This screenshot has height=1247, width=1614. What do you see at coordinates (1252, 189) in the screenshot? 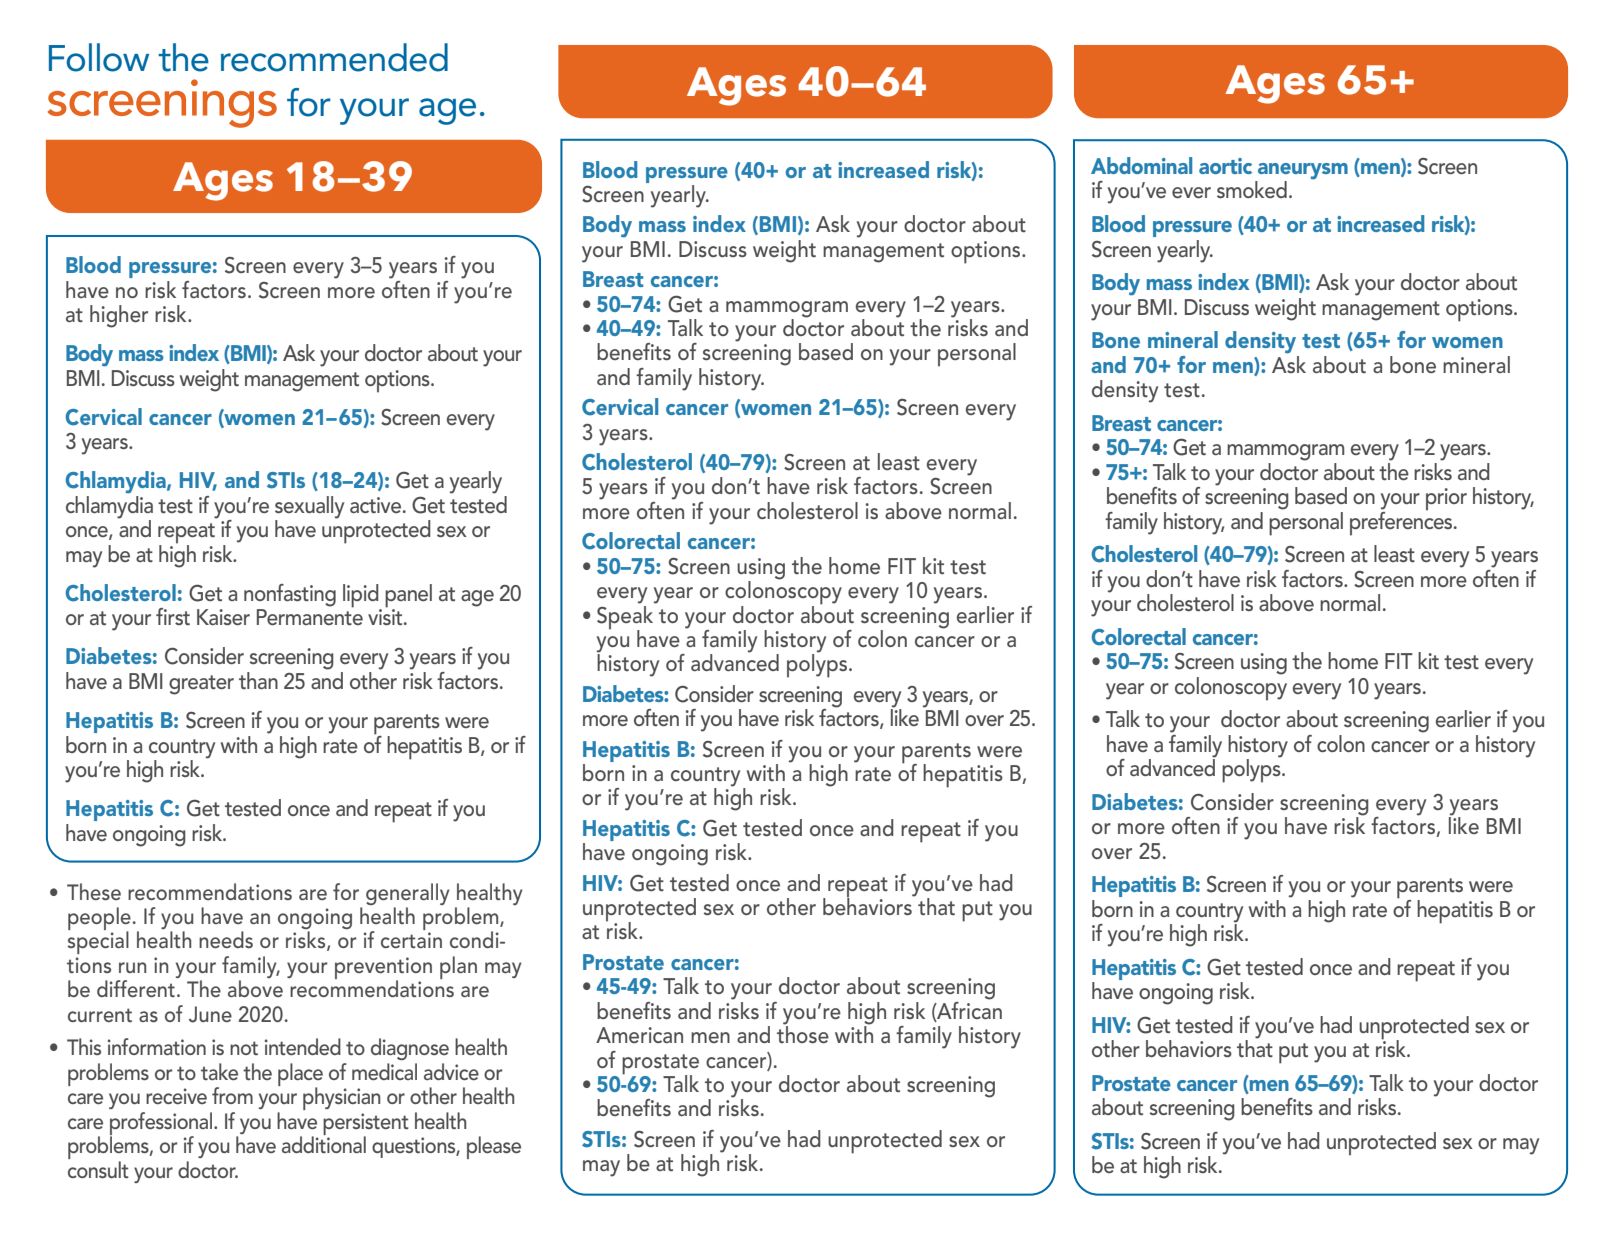
I see `smoked` at bounding box center [1252, 189].
